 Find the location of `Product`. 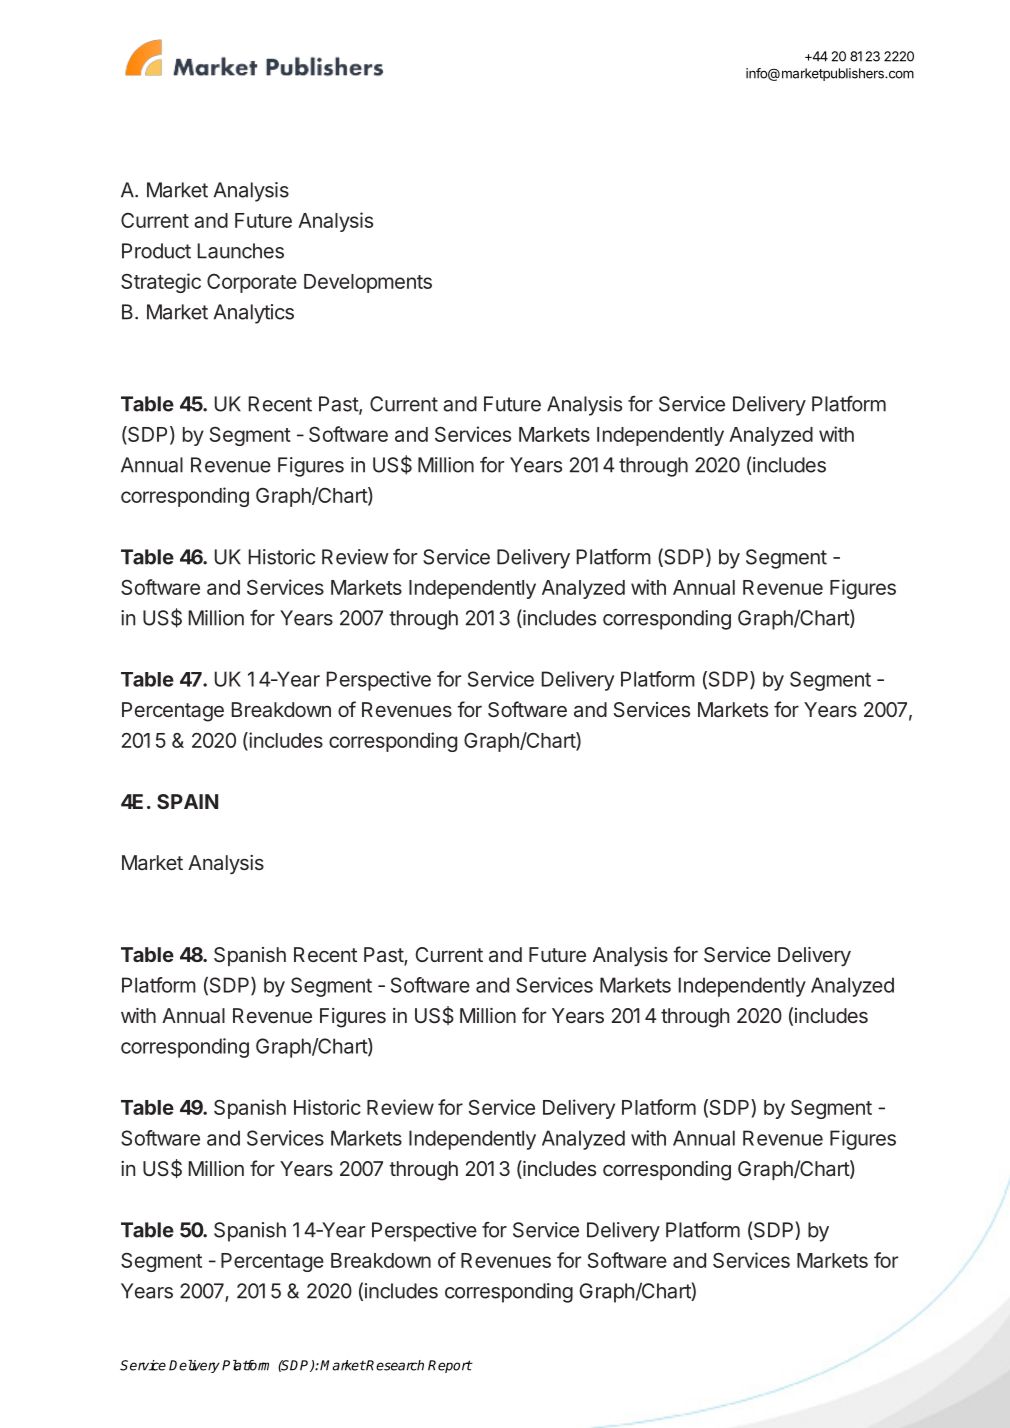

Product is located at coordinates (156, 251).
